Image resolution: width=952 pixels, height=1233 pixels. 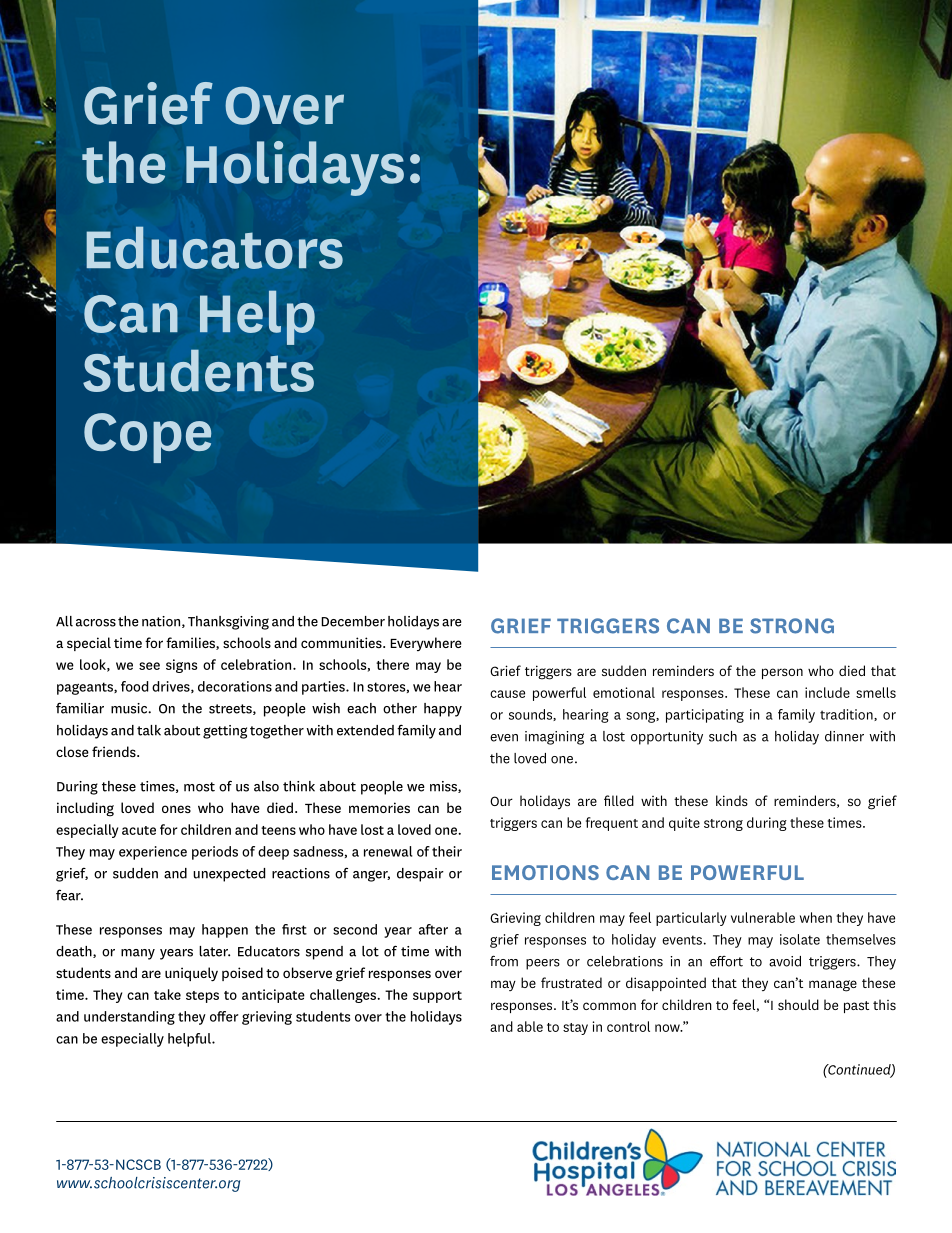 What do you see at coordinates (844, 736) in the document?
I see `dinner` at bounding box center [844, 736].
